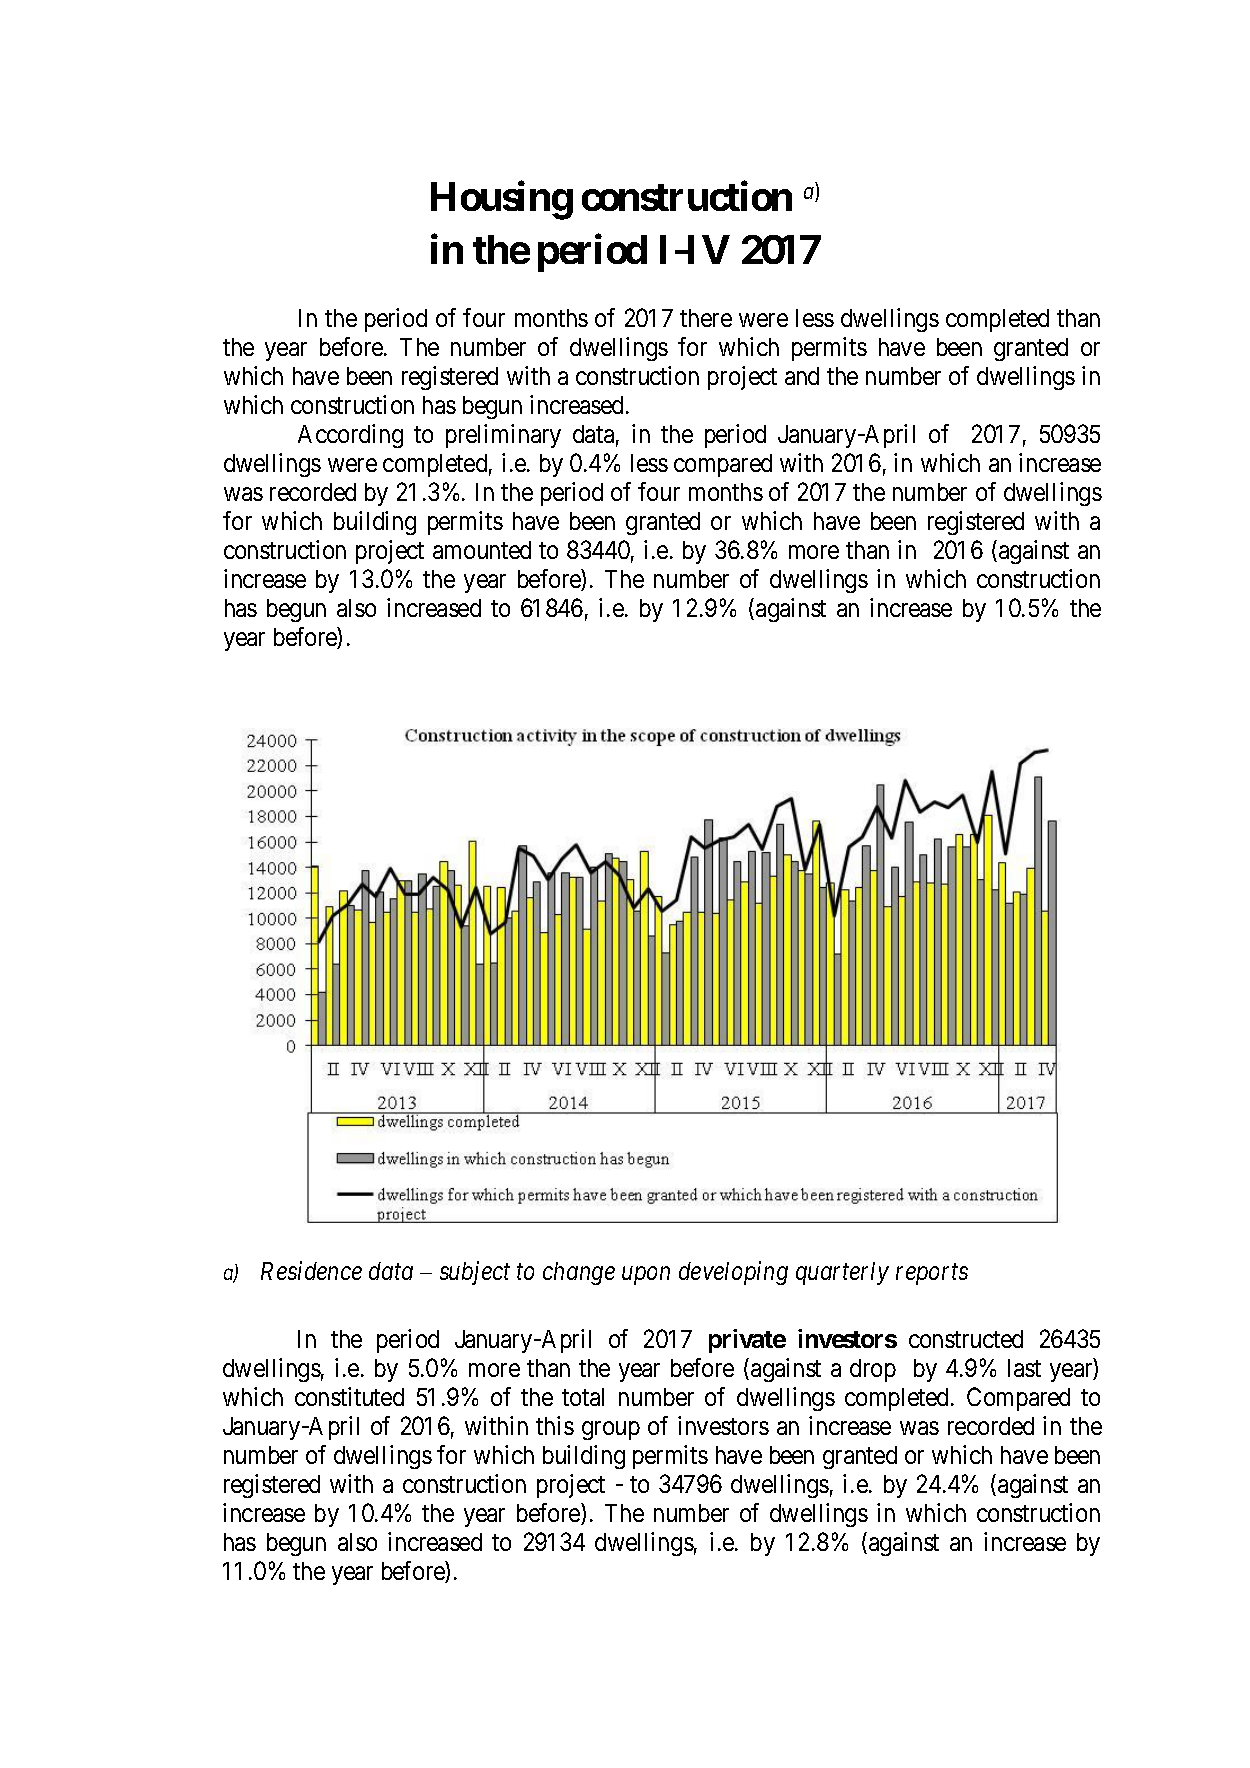 Image resolution: width=1250 pixels, height=1768 pixels. What do you see at coordinates (802, 376) in the page?
I see `and` at bounding box center [802, 376].
